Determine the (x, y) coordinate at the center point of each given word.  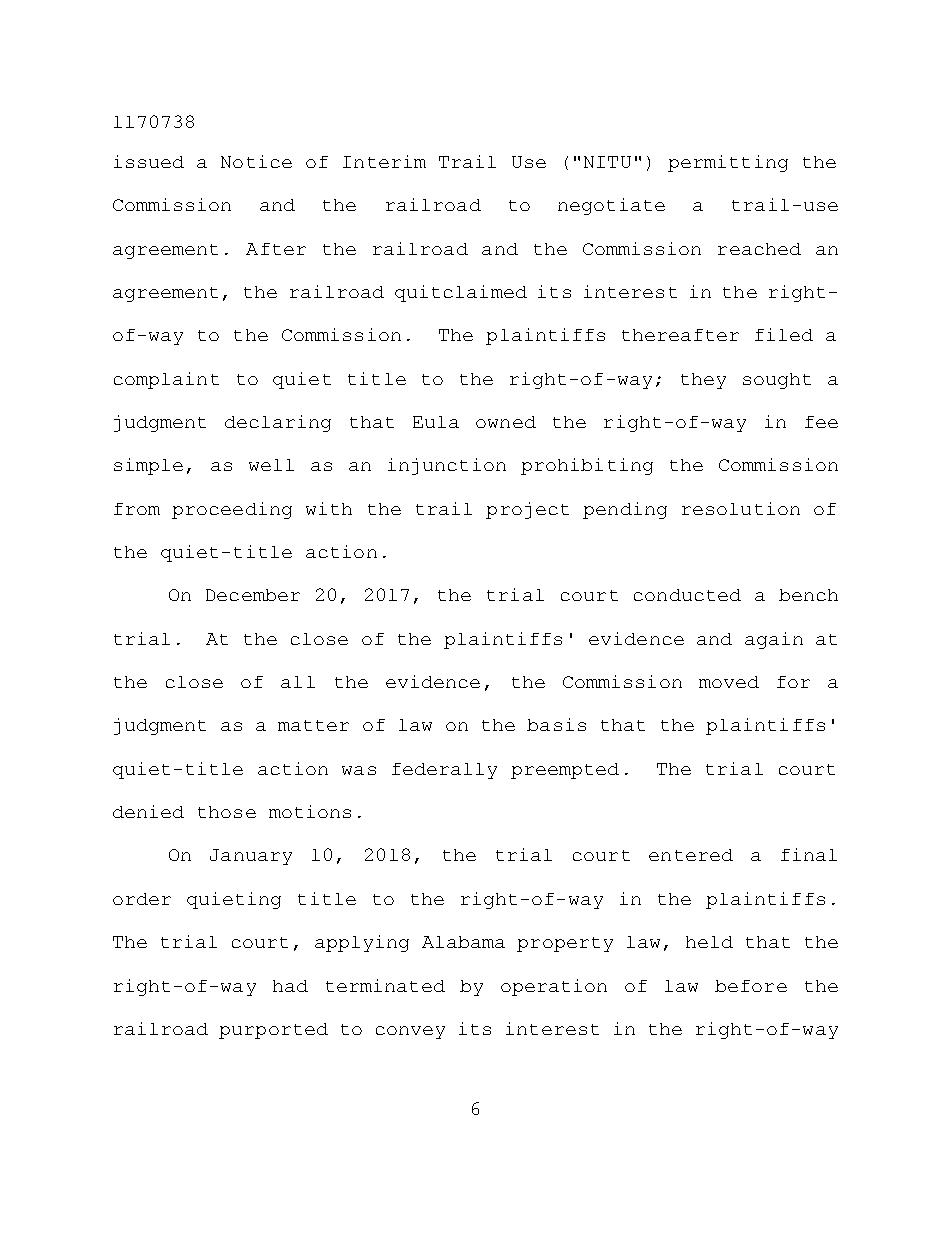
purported (273, 1031)
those (227, 812)
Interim (384, 161)
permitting (728, 163)
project (527, 510)
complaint (166, 380)
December (253, 595)
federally (444, 771)
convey (410, 1032)
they (703, 381)
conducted (687, 595)
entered (691, 855)
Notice (256, 161)
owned (506, 422)
